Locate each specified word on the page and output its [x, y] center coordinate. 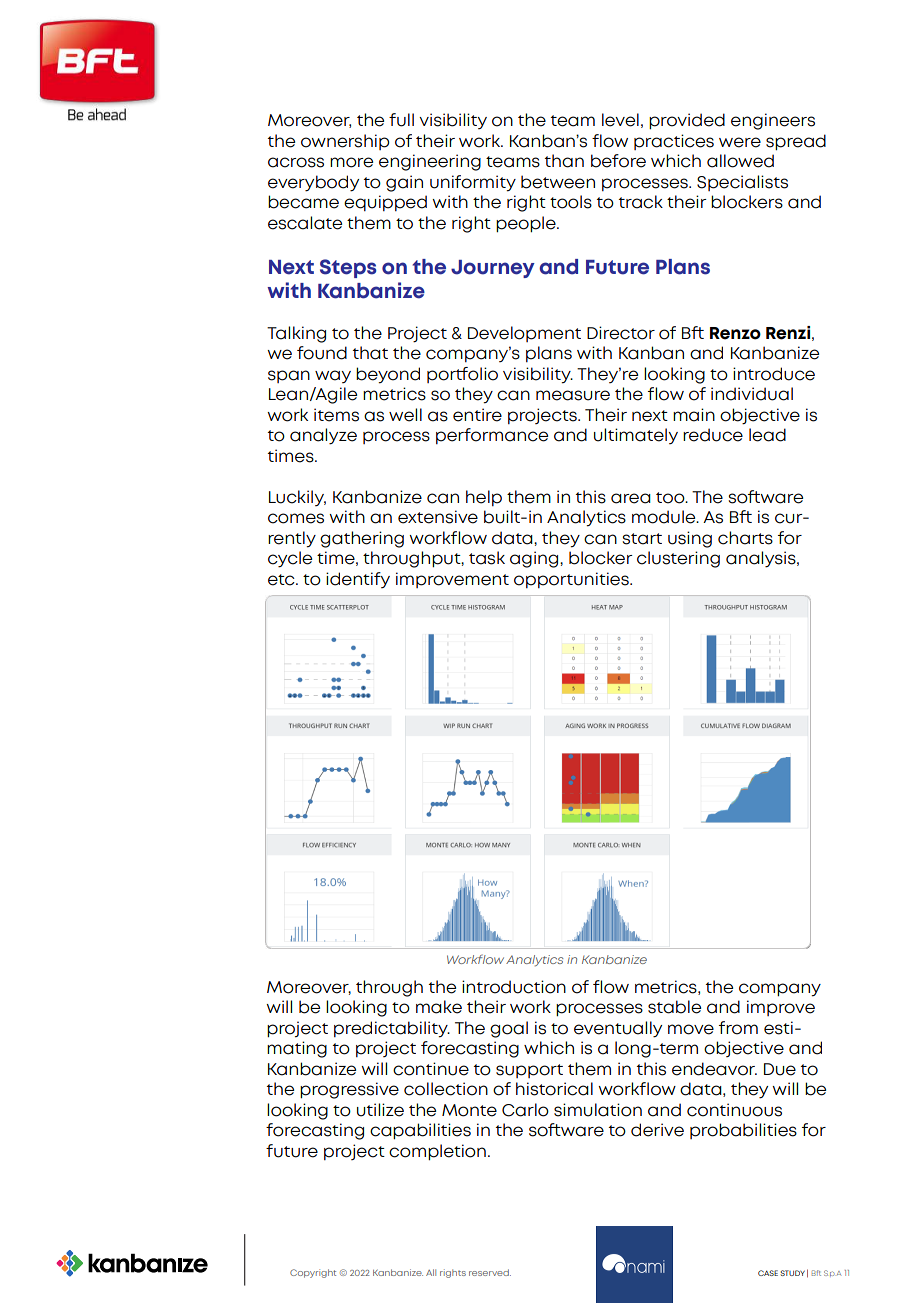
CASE [768, 1273]
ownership [345, 142]
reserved [490, 1272]
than [564, 161]
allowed [740, 161]
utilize [380, 1110]
